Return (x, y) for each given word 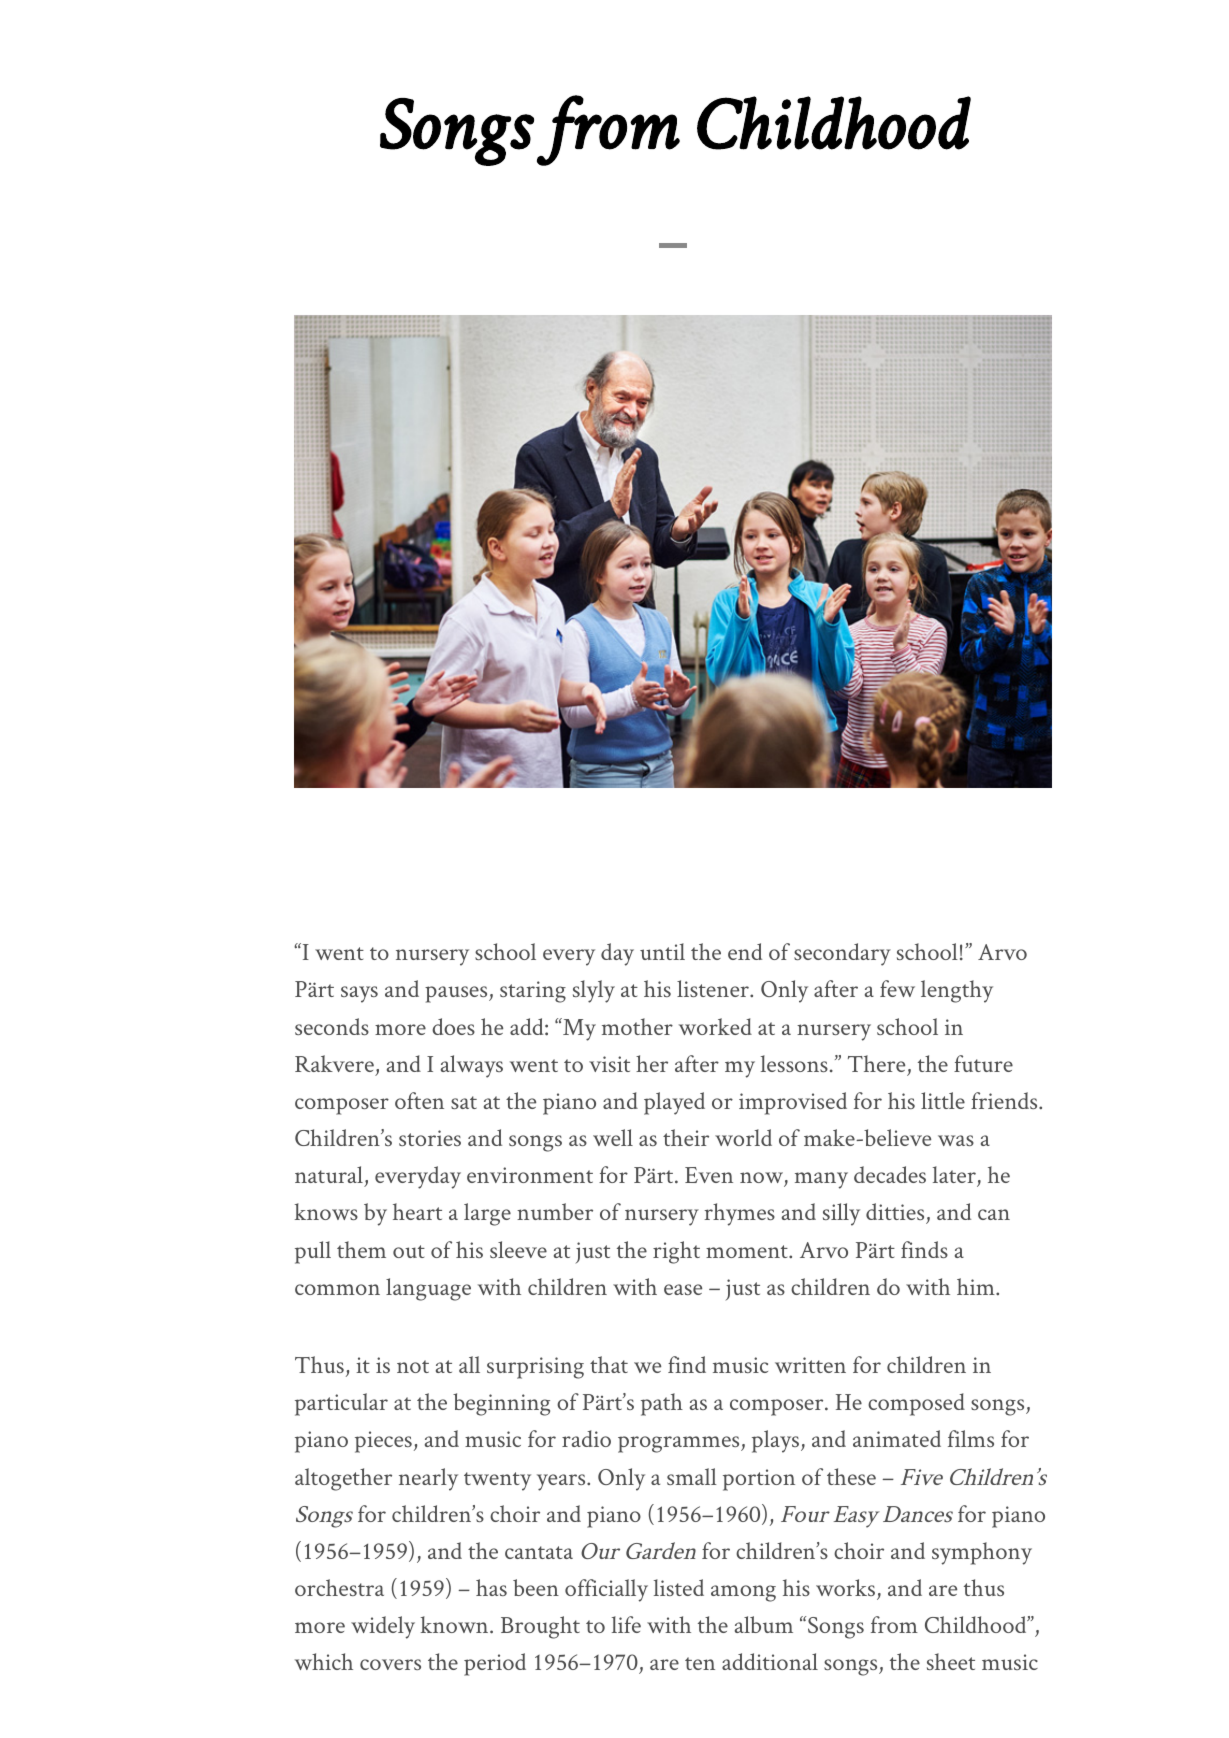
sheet (951, 1661)
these (851, 1476)
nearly (428, 1479)
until (662, 951)
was (956, 1140)
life (626, 1624)
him (977, 1286)
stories (430, 1138)
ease (683, 1289)
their (686, 1137)
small (692, 1476)
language (428, 1289)
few (897, 988)
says (359, 994)
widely (383, 1627)
